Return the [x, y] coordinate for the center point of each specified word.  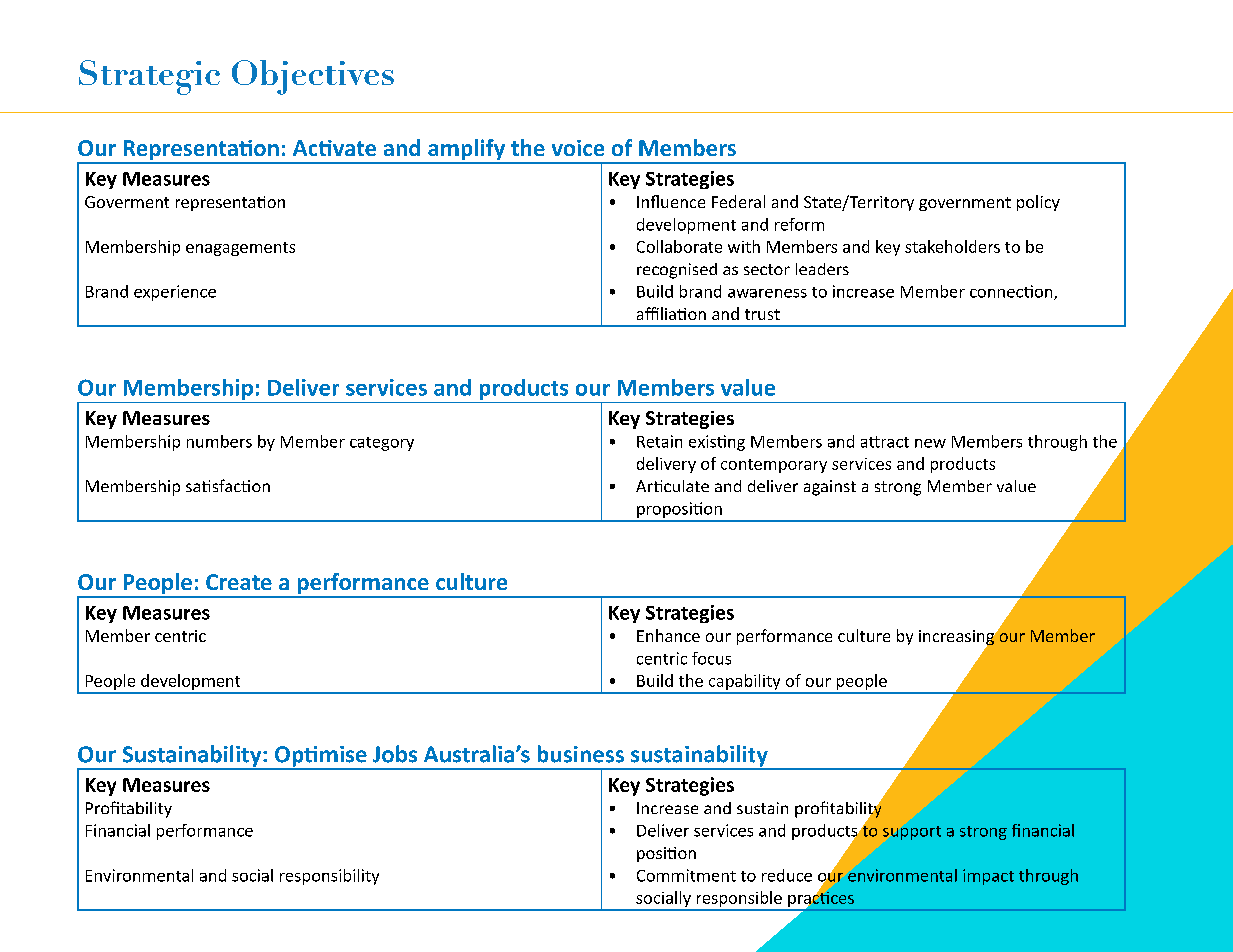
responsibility [329, 877]
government [965, 204]
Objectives [313, 77]
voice [578, 148]
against [830, 488]
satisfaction [228, 485]
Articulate [672, 486]
